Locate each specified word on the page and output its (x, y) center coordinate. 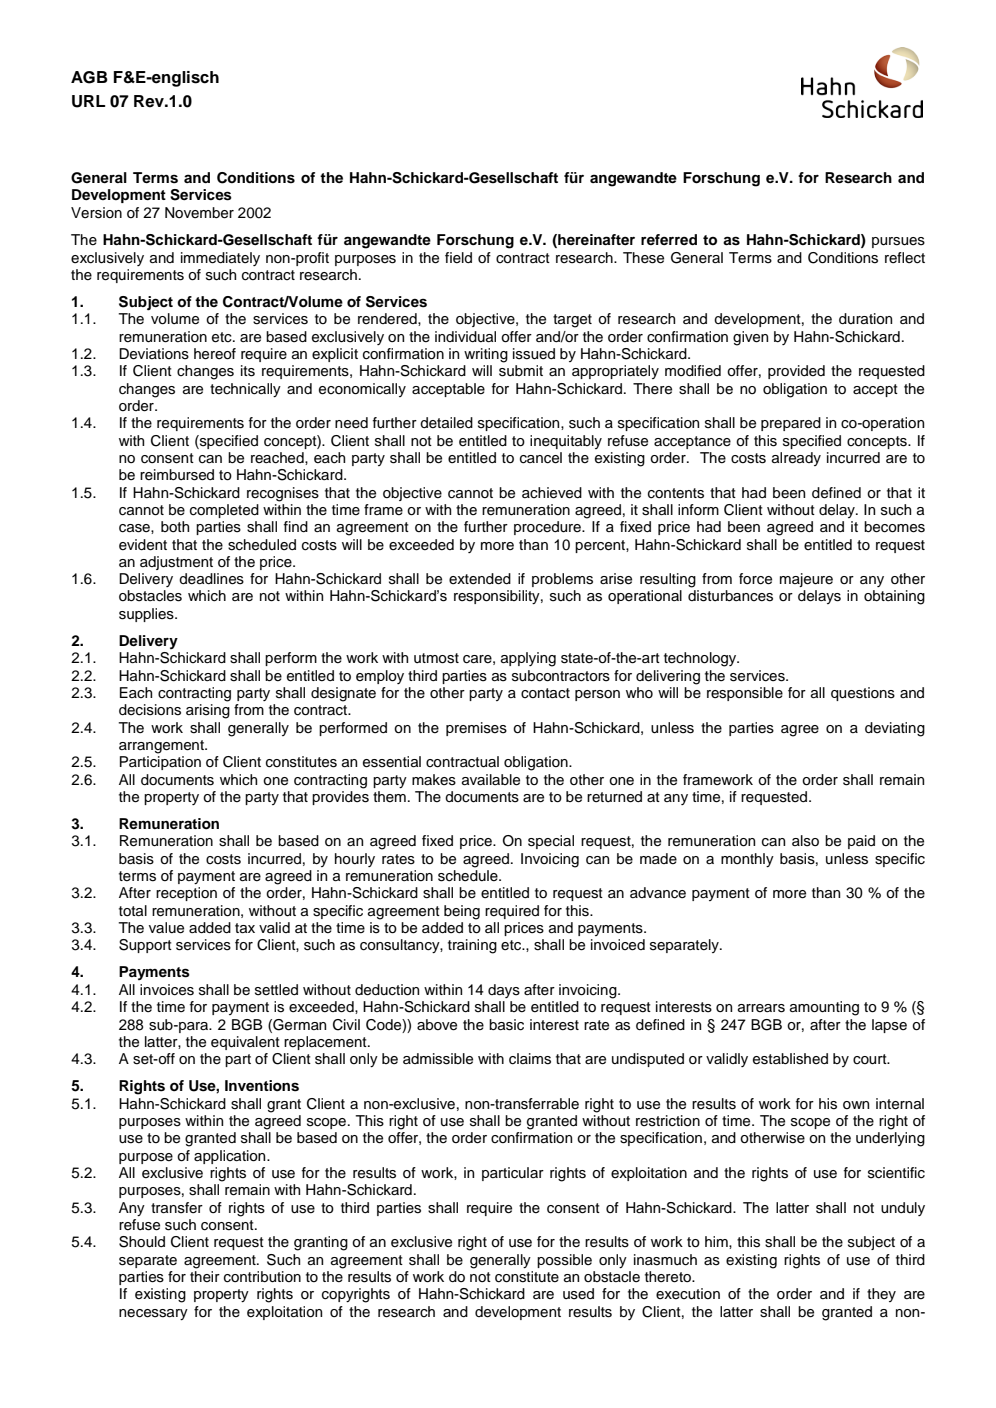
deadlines (211, 579)
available (491, 780)
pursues (898, 242)
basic (506, 1025)
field (458, 258)
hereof (215, 354)
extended (480, 579)
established (790, 1059)
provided (796, 372)
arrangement (162, 747)
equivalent (245, 1043)
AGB (89, 77)
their (205, 1277)
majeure (806, 580)
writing (486, 355)
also (805, 841)
